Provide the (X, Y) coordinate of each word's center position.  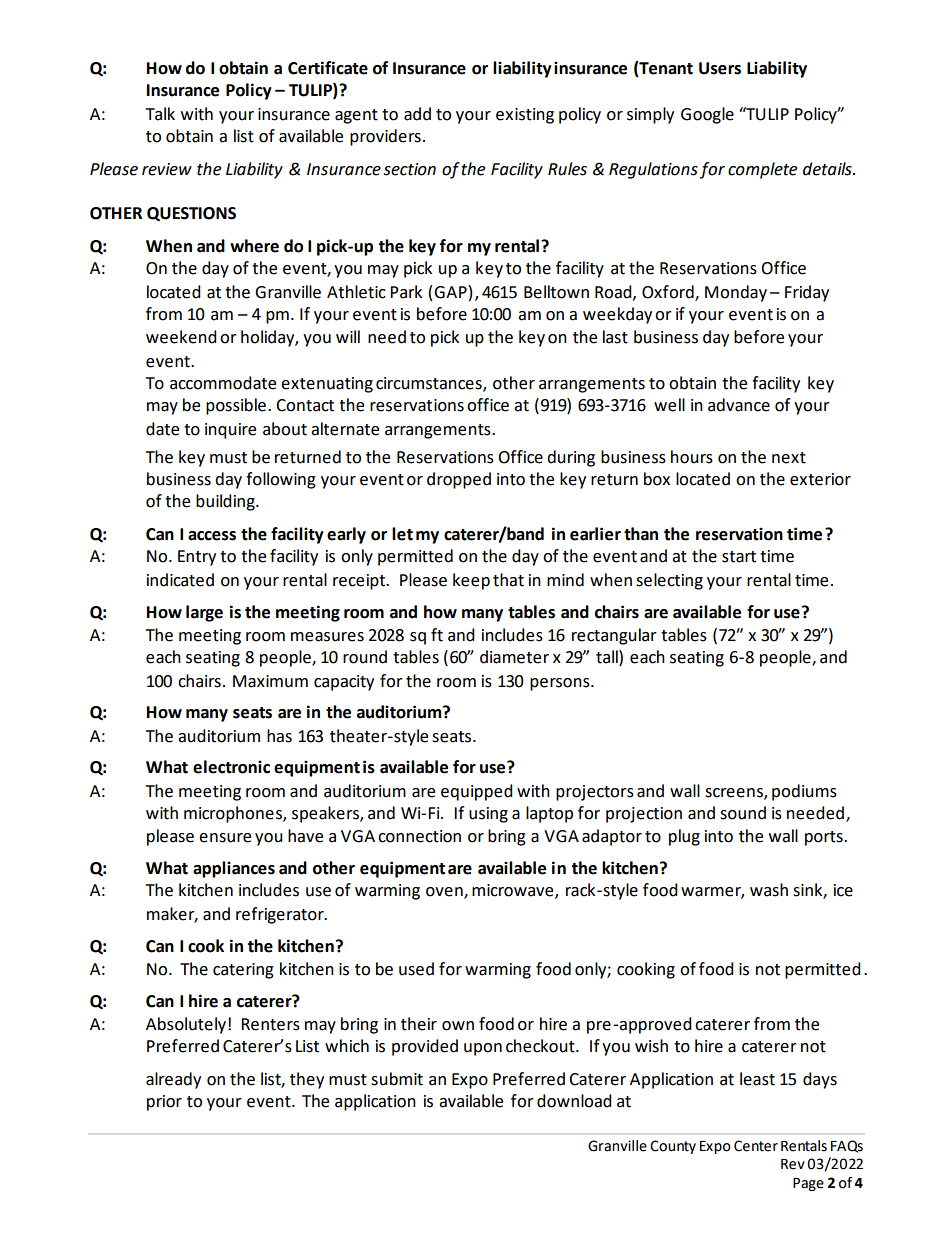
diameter (514, 657)
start (739, 557)
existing (525, 116)
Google (707, 115)
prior (164, 1103)
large (204, 613)
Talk (160, 114)
